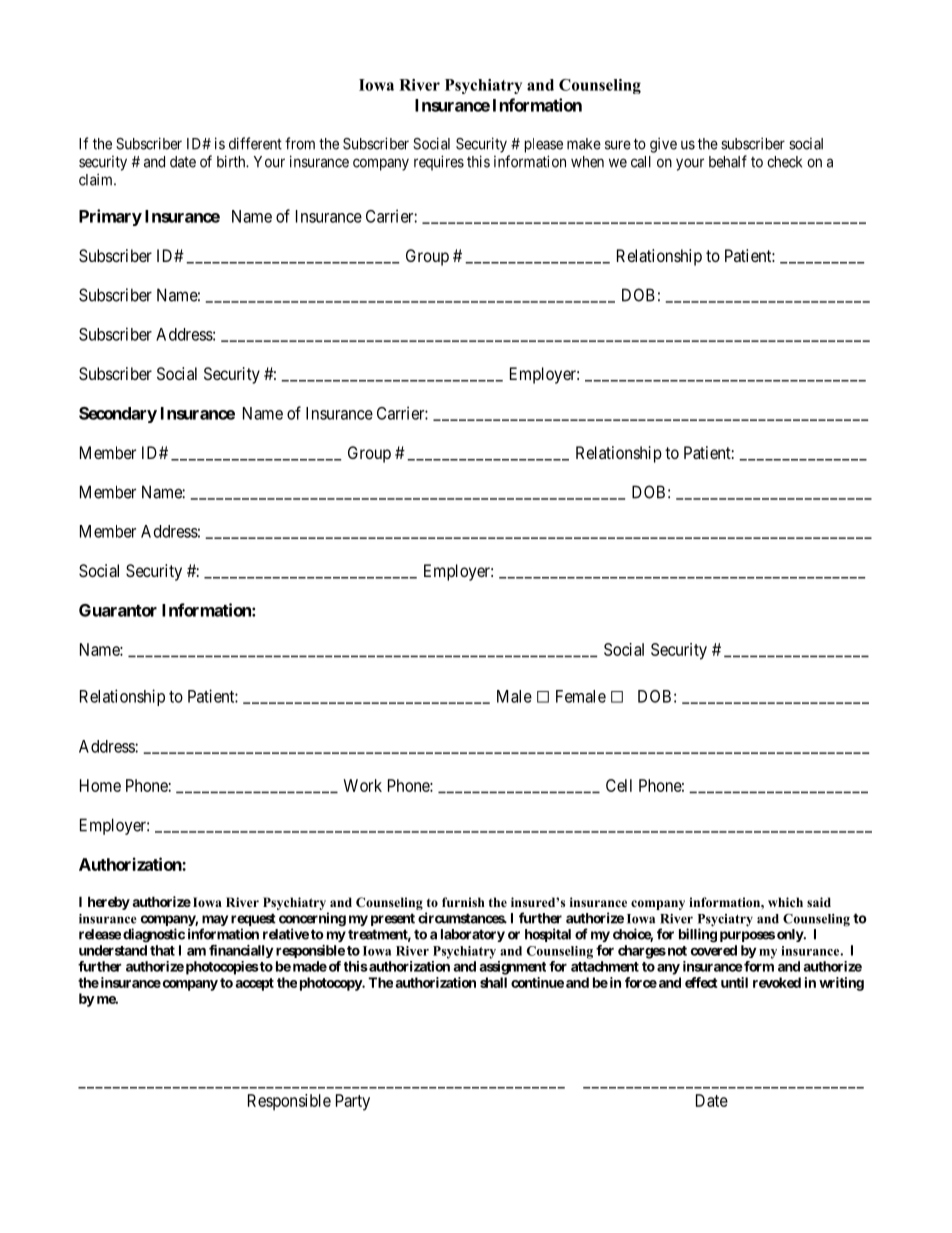  I want to click on behalf, so click(728, 161).
